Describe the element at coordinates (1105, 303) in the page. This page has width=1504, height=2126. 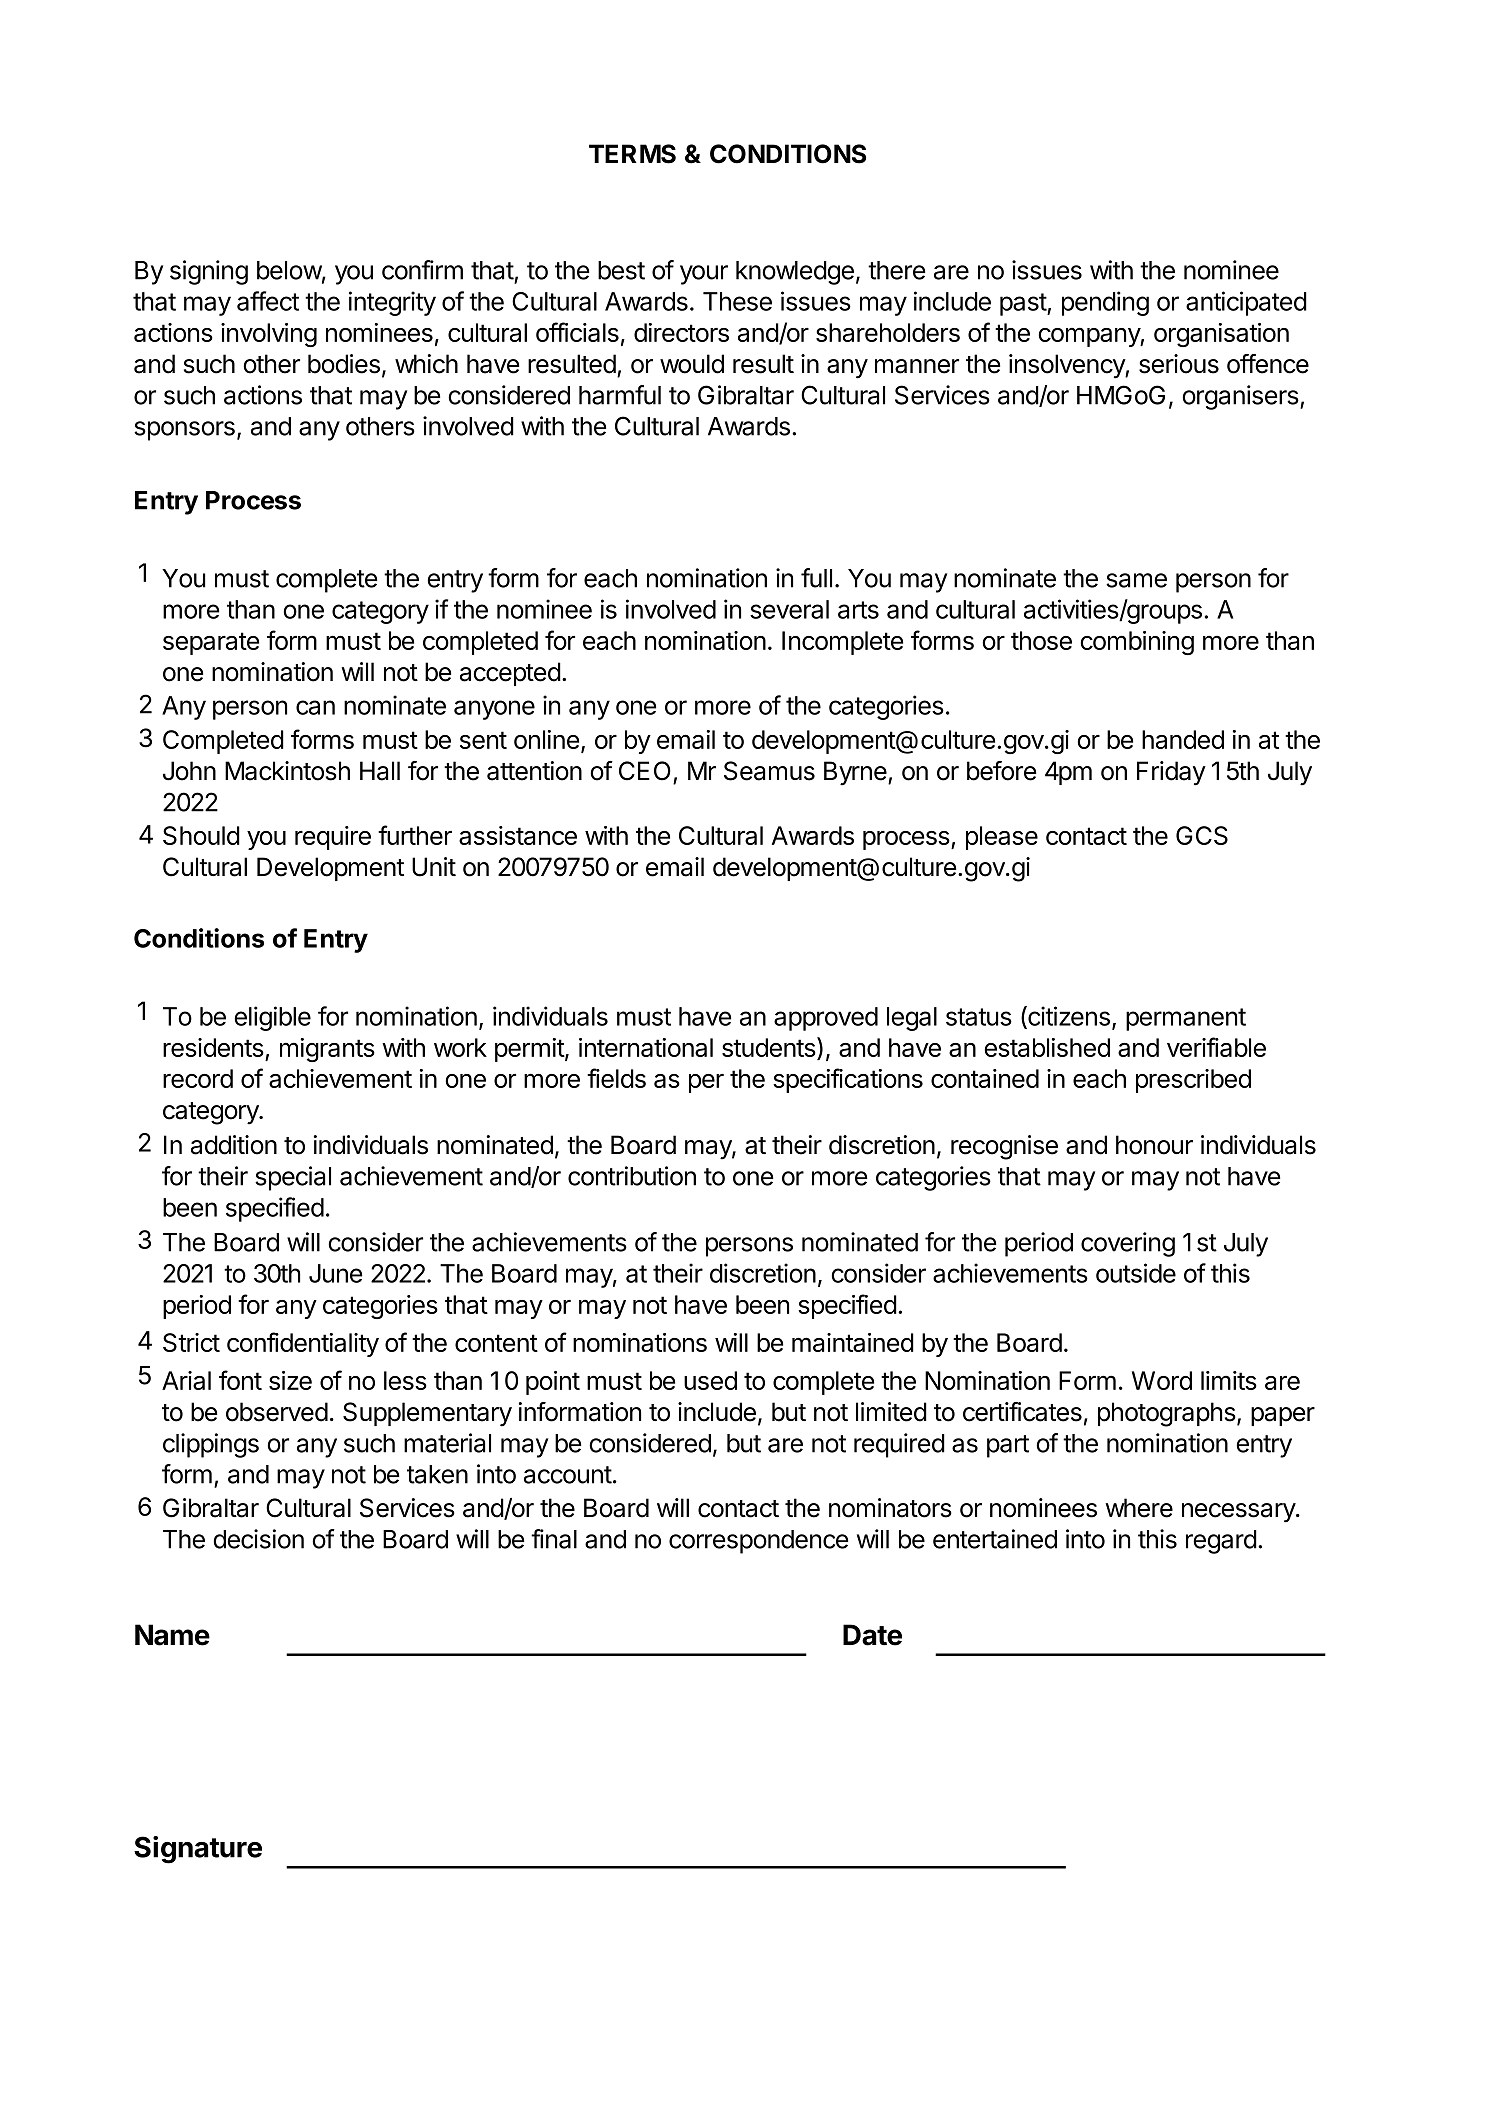
I see `pending` at that location.
